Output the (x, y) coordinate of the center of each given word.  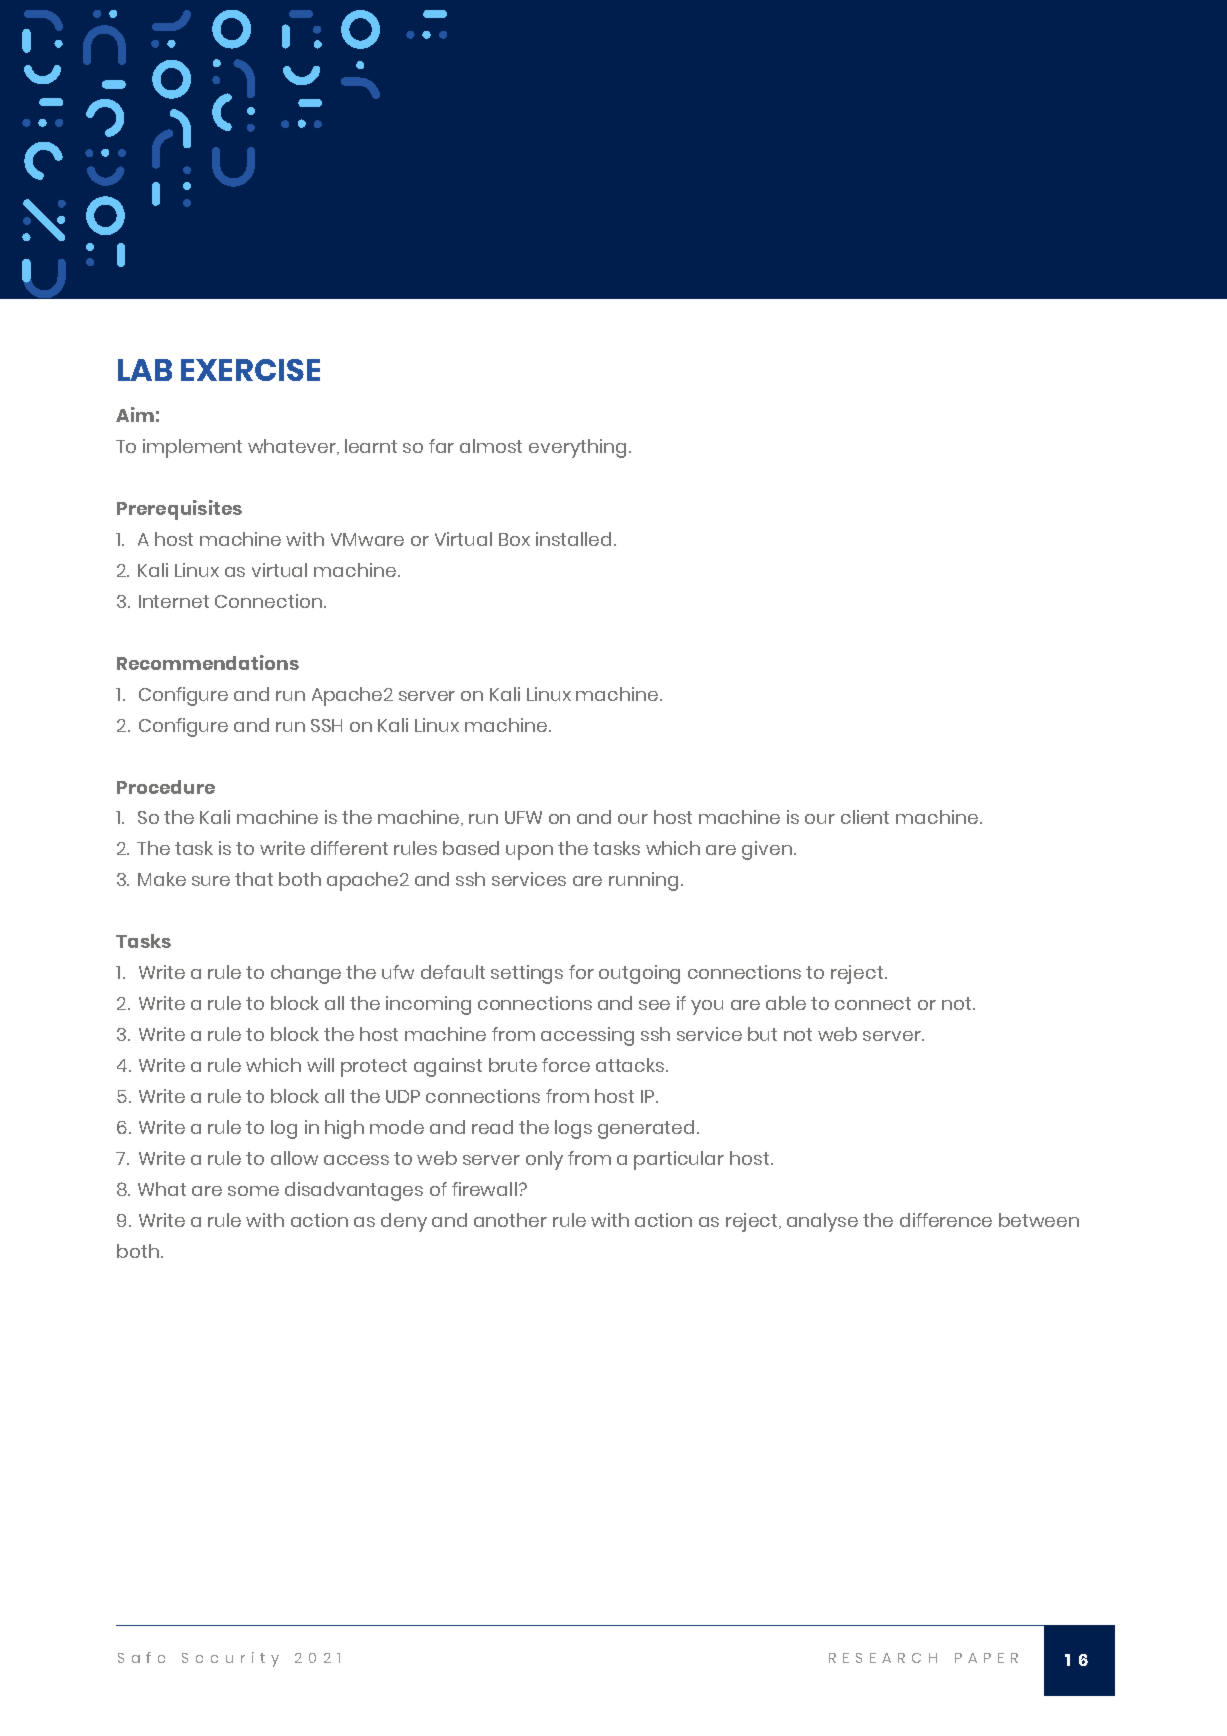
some (253, 1191)
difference (946, 1220)
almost (491, 446)
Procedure (166, 787)
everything (577, 448)
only (544, 1160)
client (865, 817)
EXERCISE (250, 370)
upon (529, 852)
